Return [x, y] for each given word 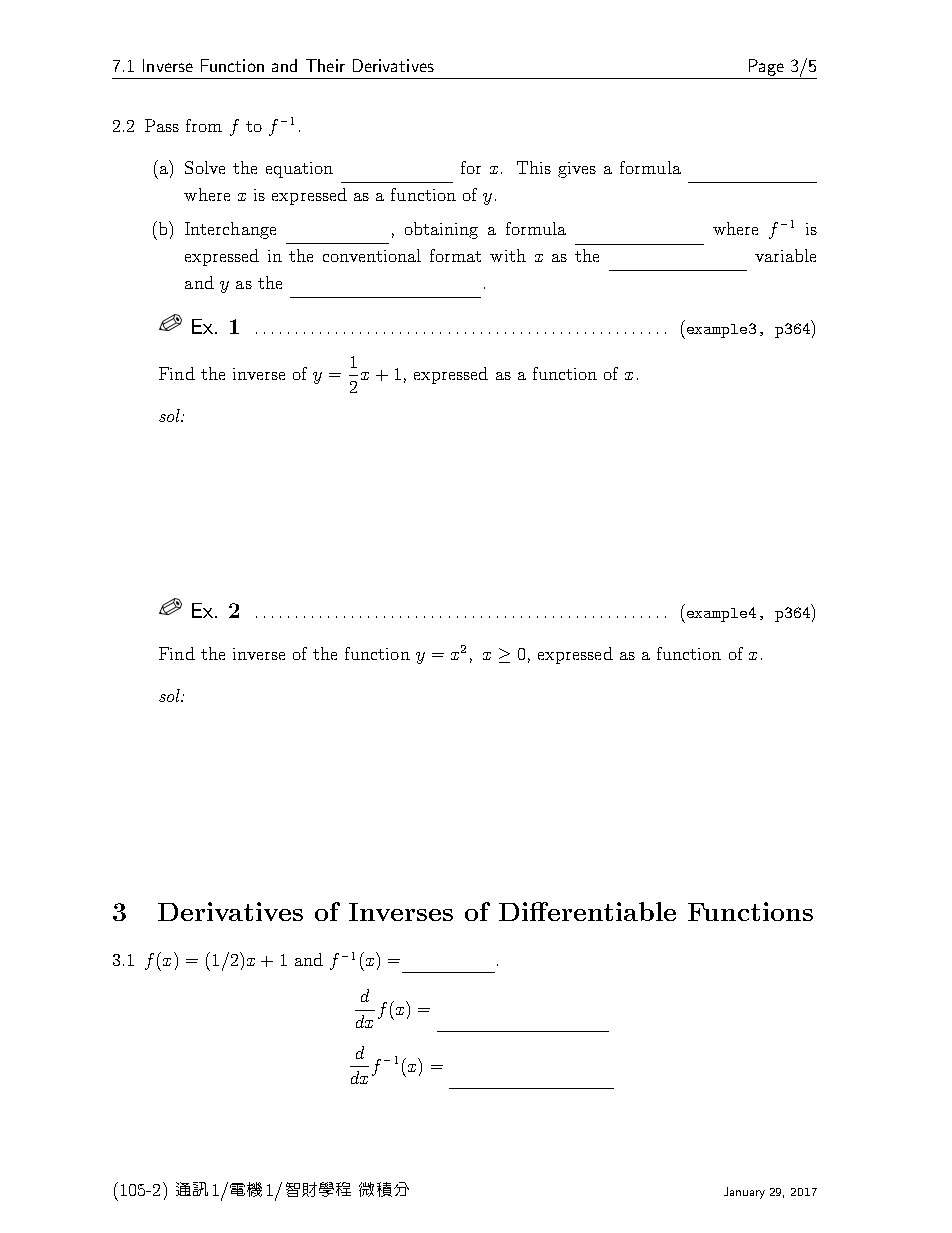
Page [766, 67]
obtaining [441, 230]
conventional [372, 255]
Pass [162, 125]
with [508, 255]
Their [325, 65]
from [204, 125]
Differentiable [587, 911]
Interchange [230, 230]
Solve [205, 167]
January [744, 1193]
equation [299, 170]
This [534, 167]
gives [577, 170]
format [455, 255]
